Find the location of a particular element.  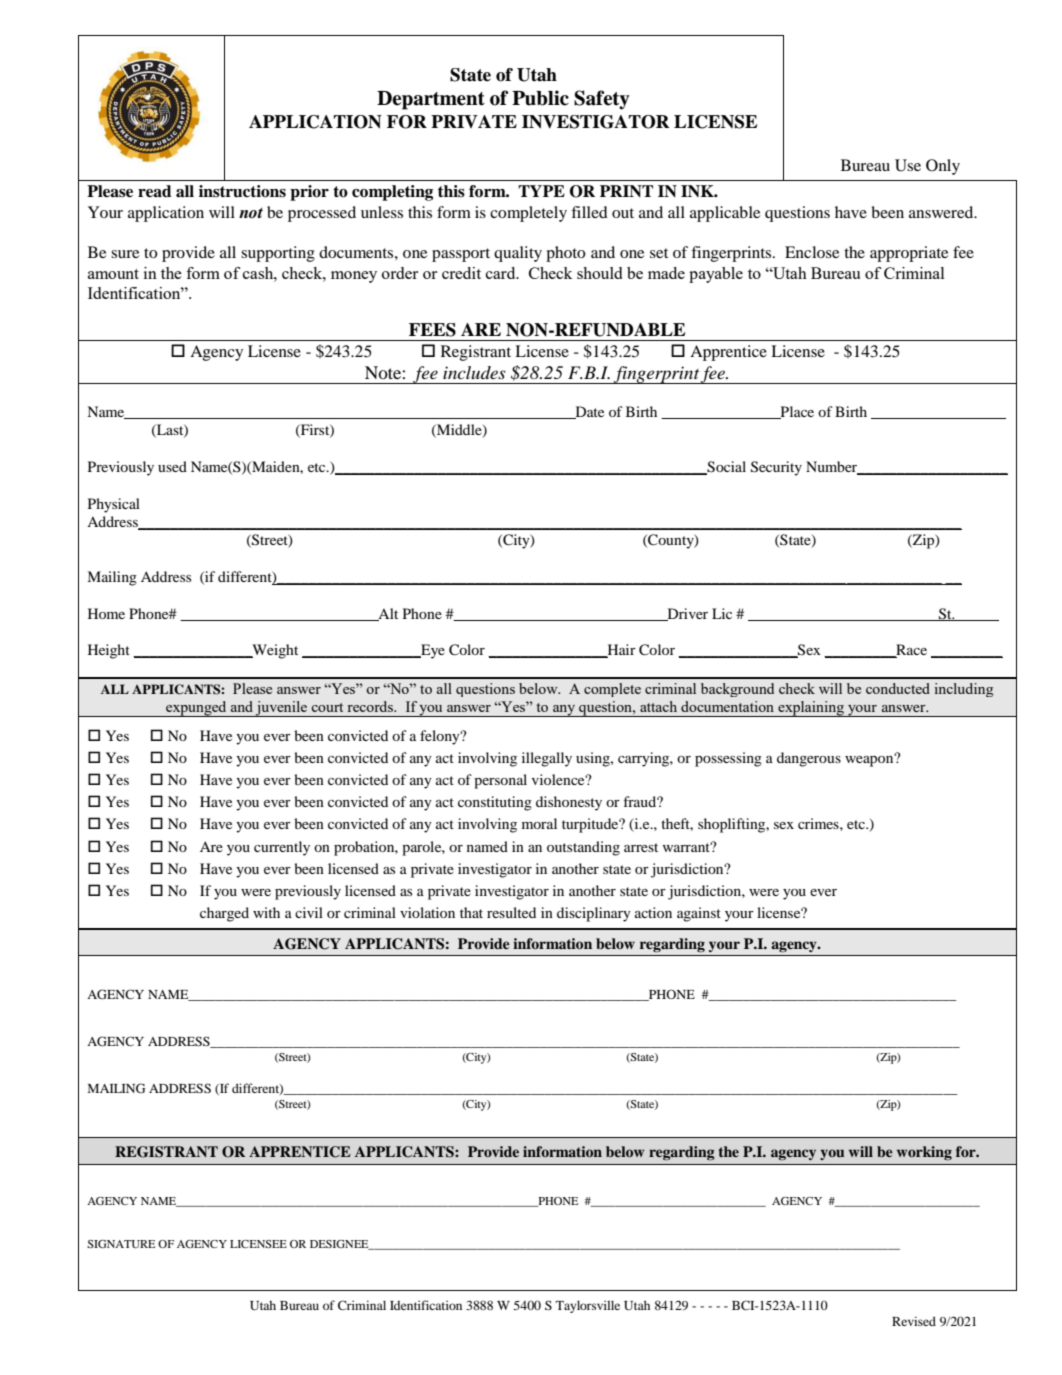

instructions is located at coordinates (242, 191).
